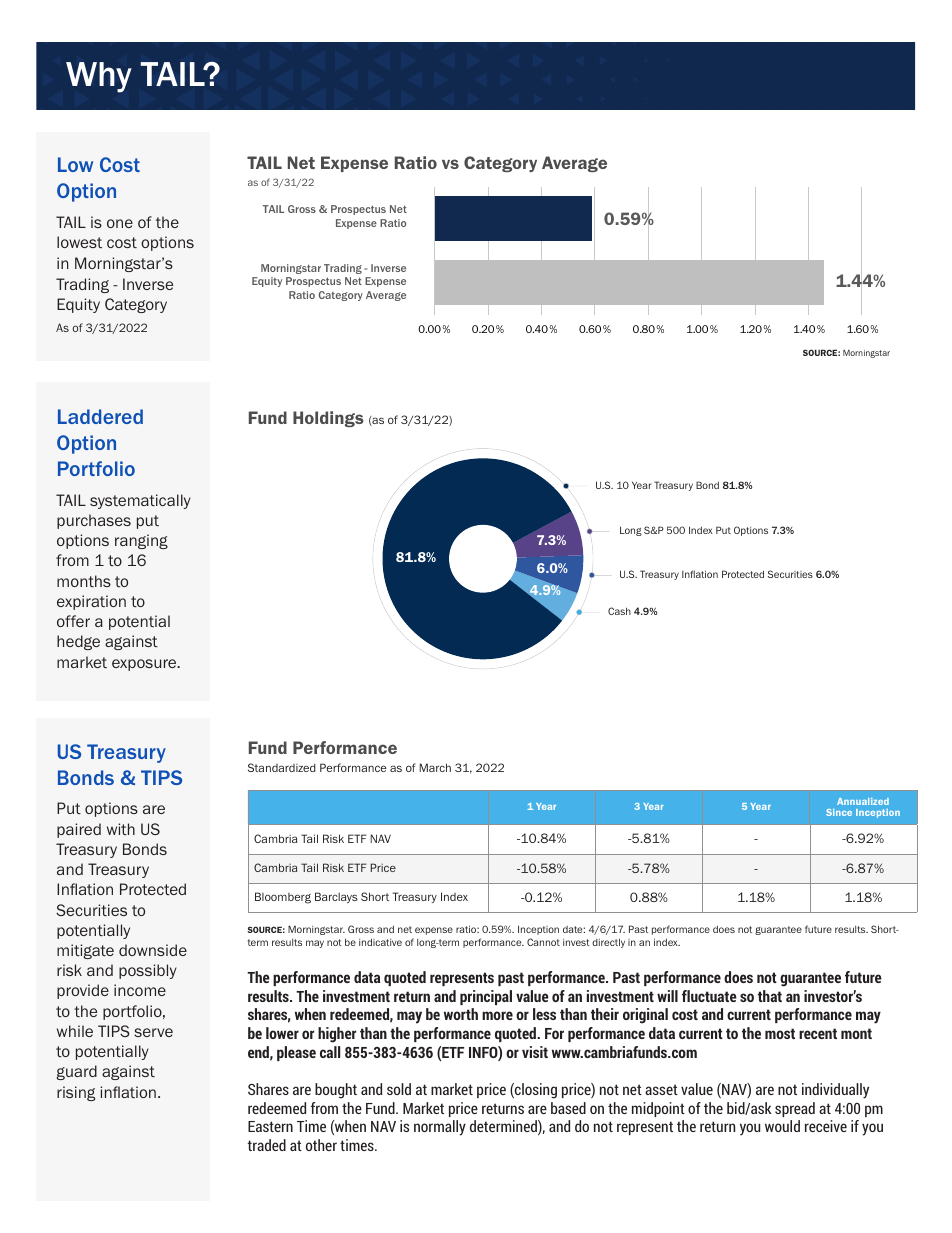 The height and width of the page is (1233, 952). What do you see at coordinates (99, 77) in the page?
I see `Why` at bounding box center [99, 77].
